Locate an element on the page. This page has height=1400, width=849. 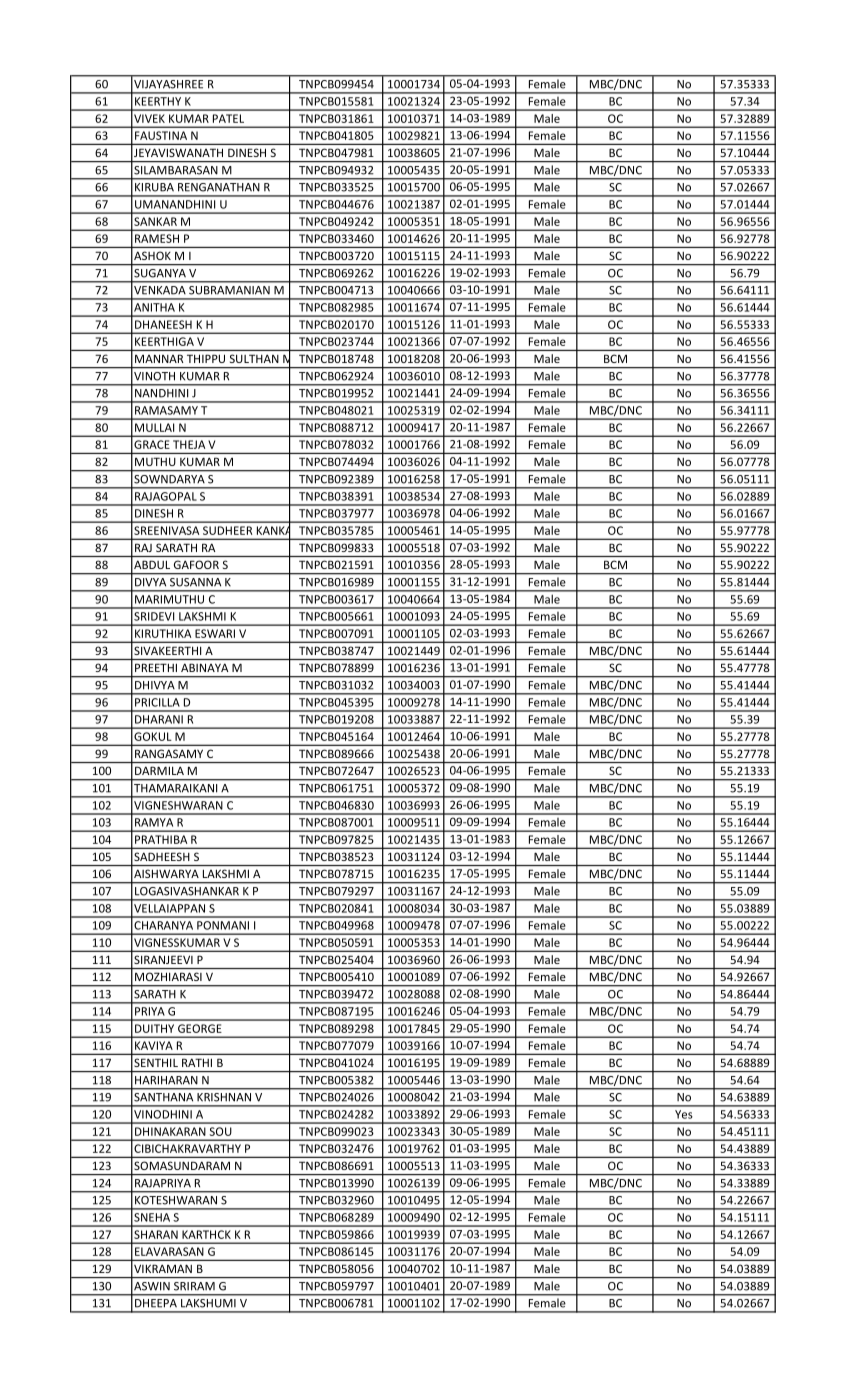
SUBRAMANIAN is located at coordinates (229, 290).
